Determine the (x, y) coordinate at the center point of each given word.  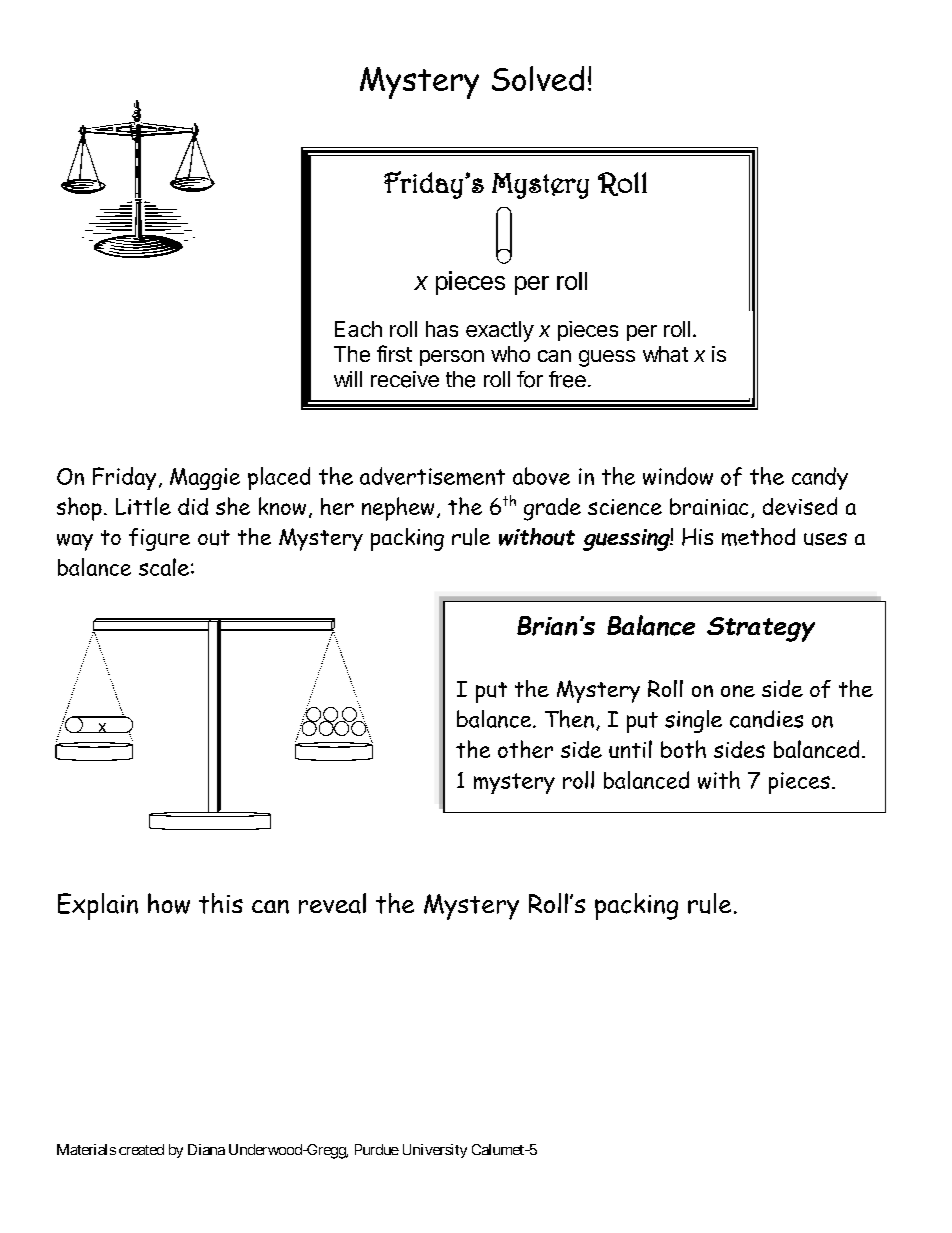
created (141, 1149)
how (169, 903)
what (665, 354)
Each (358, 329)
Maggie (205, 479)
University (435, 1151)
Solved (538, 78)
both (683, 749)
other (525, 749)
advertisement (432, 476)
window (678, 476)
